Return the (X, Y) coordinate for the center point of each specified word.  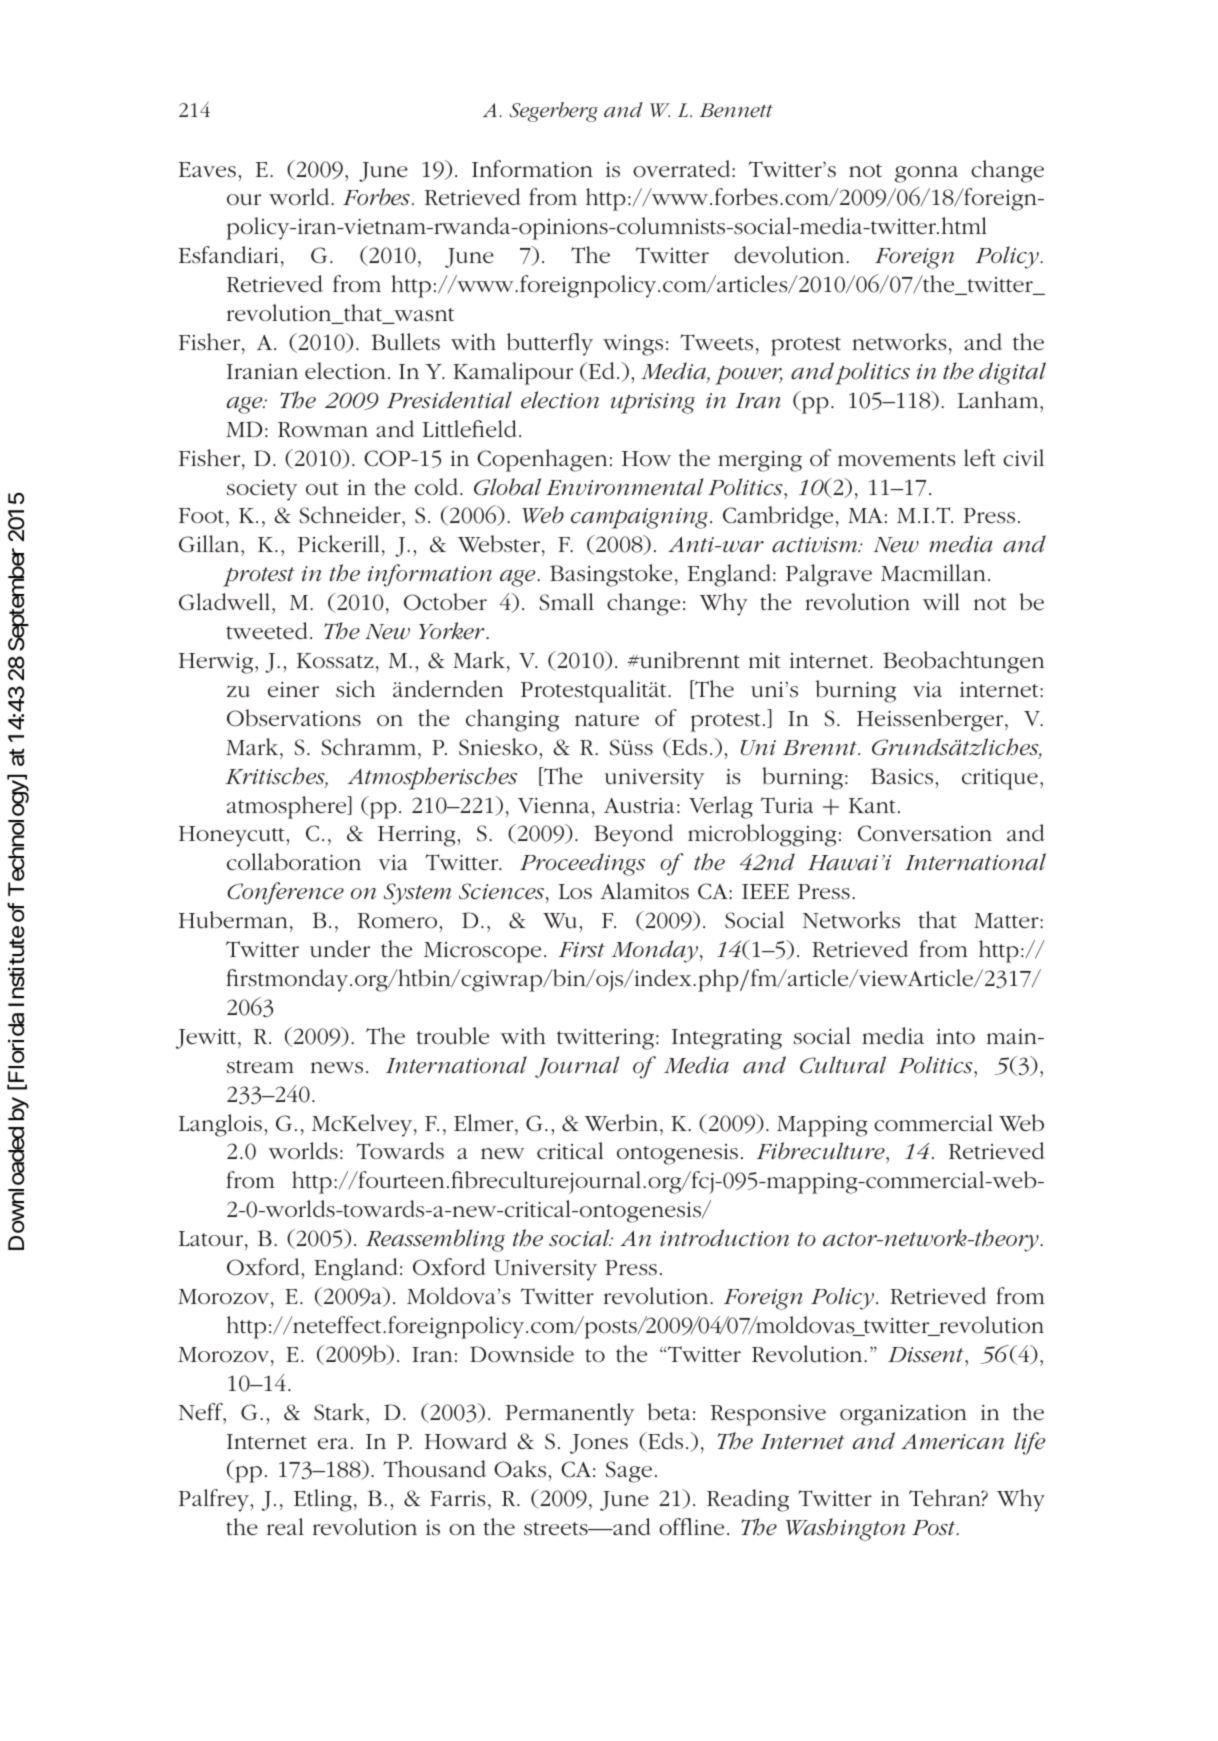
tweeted (267, 631)
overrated (683, 169)
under (340, 949)
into (955, 1036)
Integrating (727, 1039)
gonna (926, 174)
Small (567, 602)
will (941, 601)
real (285, 1527)
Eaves (207, 170)
